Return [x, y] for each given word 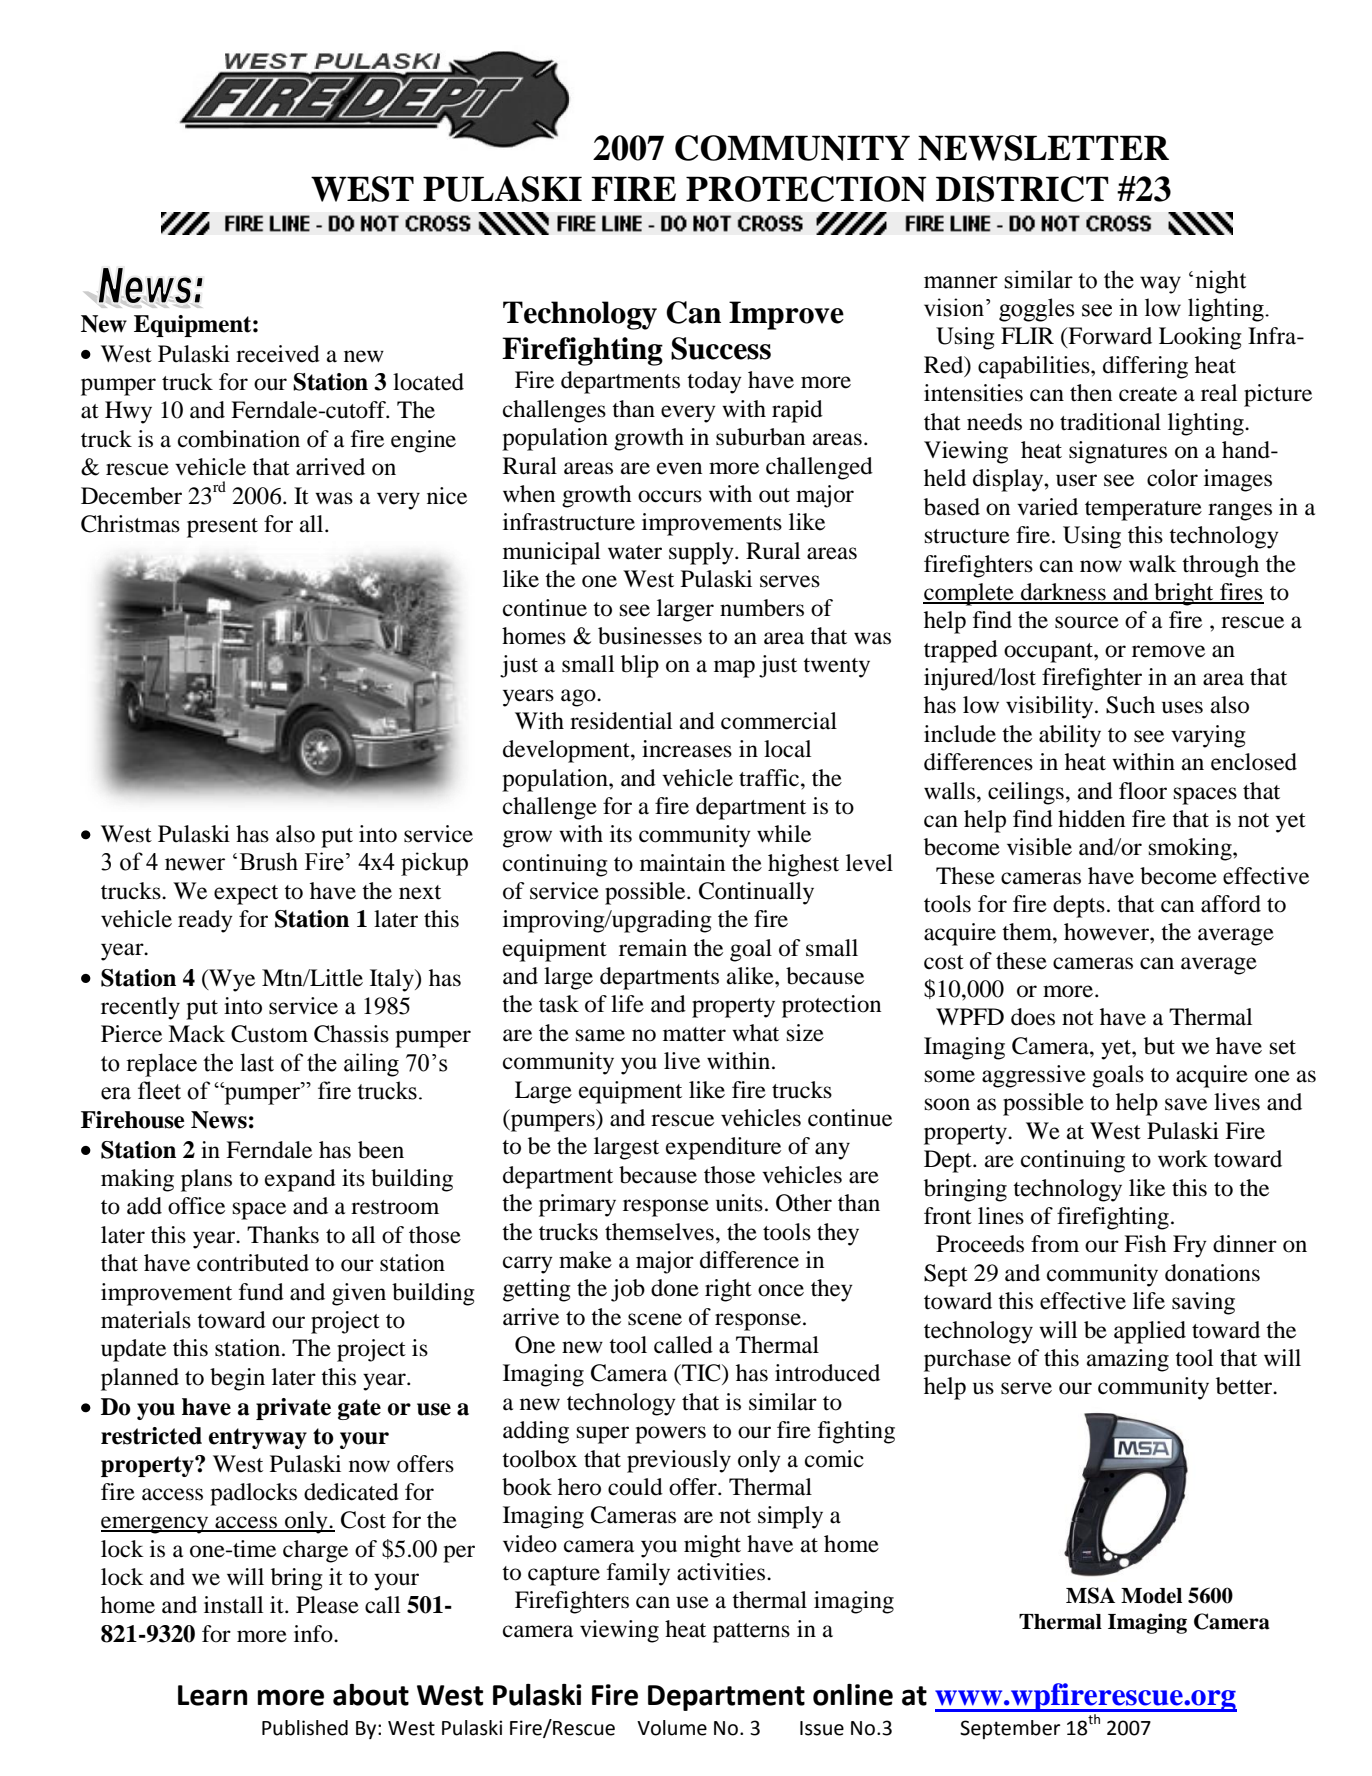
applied [1150, 1332]
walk [1153, 564]
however [1107, 932]
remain [653, 948]
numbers [762, 608]
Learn [212, 1695]
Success [721, 348]
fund [261, 1292]
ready [205, 921]
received [278, 354]
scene [655, 1319]
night [1220, 282]
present [222, 528]
